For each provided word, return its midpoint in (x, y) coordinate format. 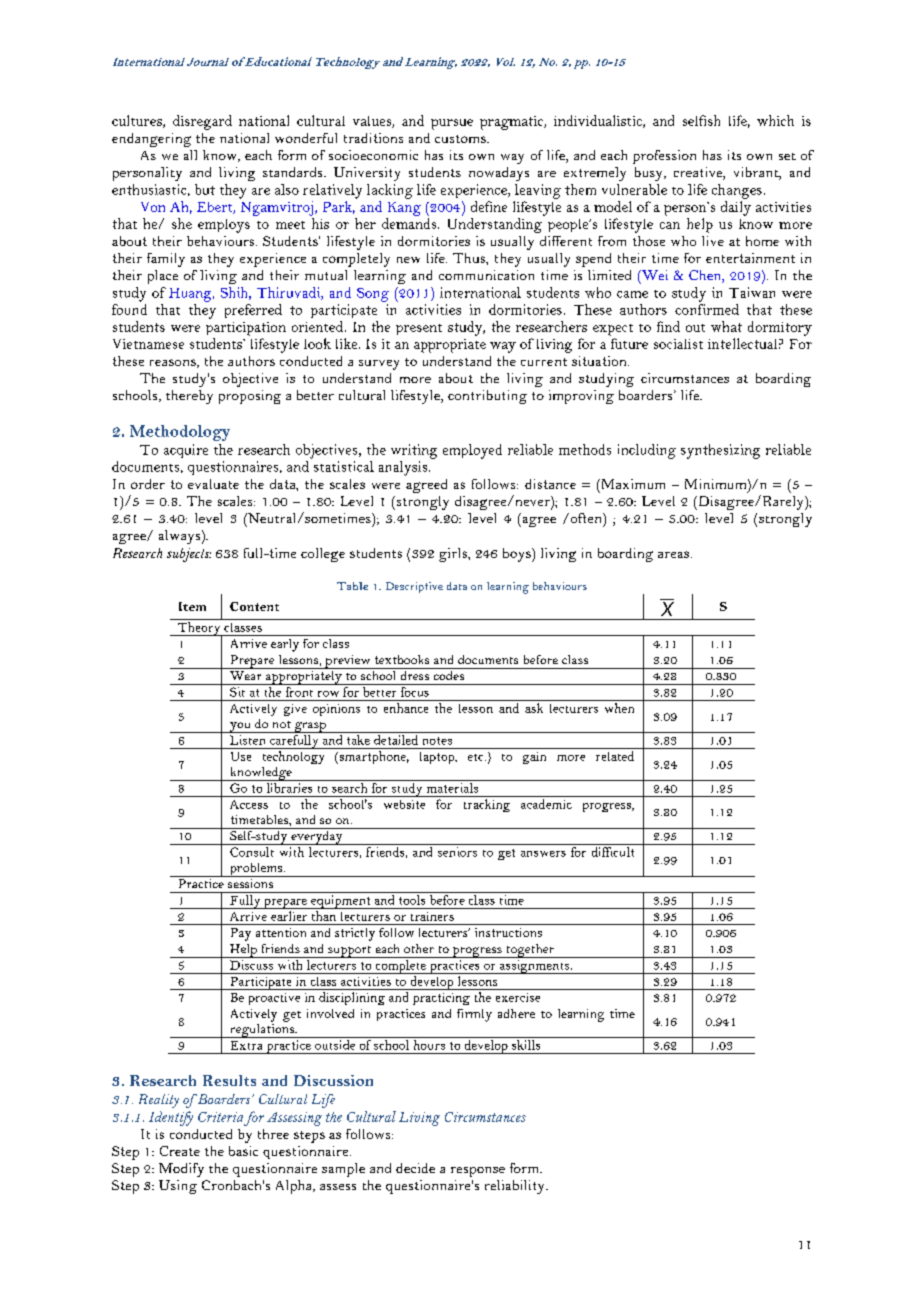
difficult (613, 852)
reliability (516, 1187)
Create (180, 1151)
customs (461, 139)
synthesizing (720, 451)
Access (249, 804)
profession (664, 157)
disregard (202, 122)
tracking (487, 805)
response (478, 1172)
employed (472, 451)
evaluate (213, 484)
